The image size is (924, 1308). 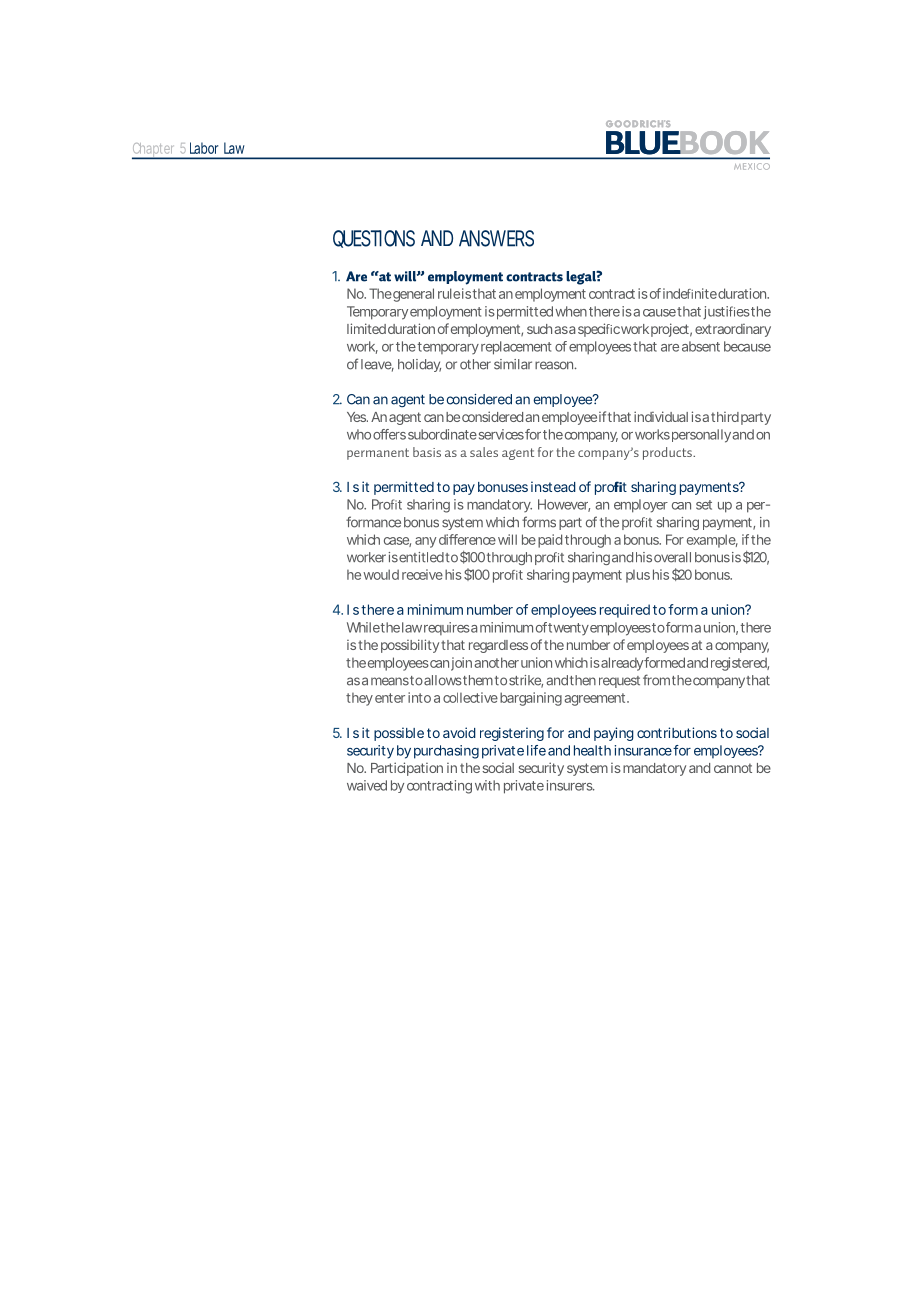 What do you see at coordinates (204, 148) in the page?
I see `Labor` at bounding box center [204, 148].
